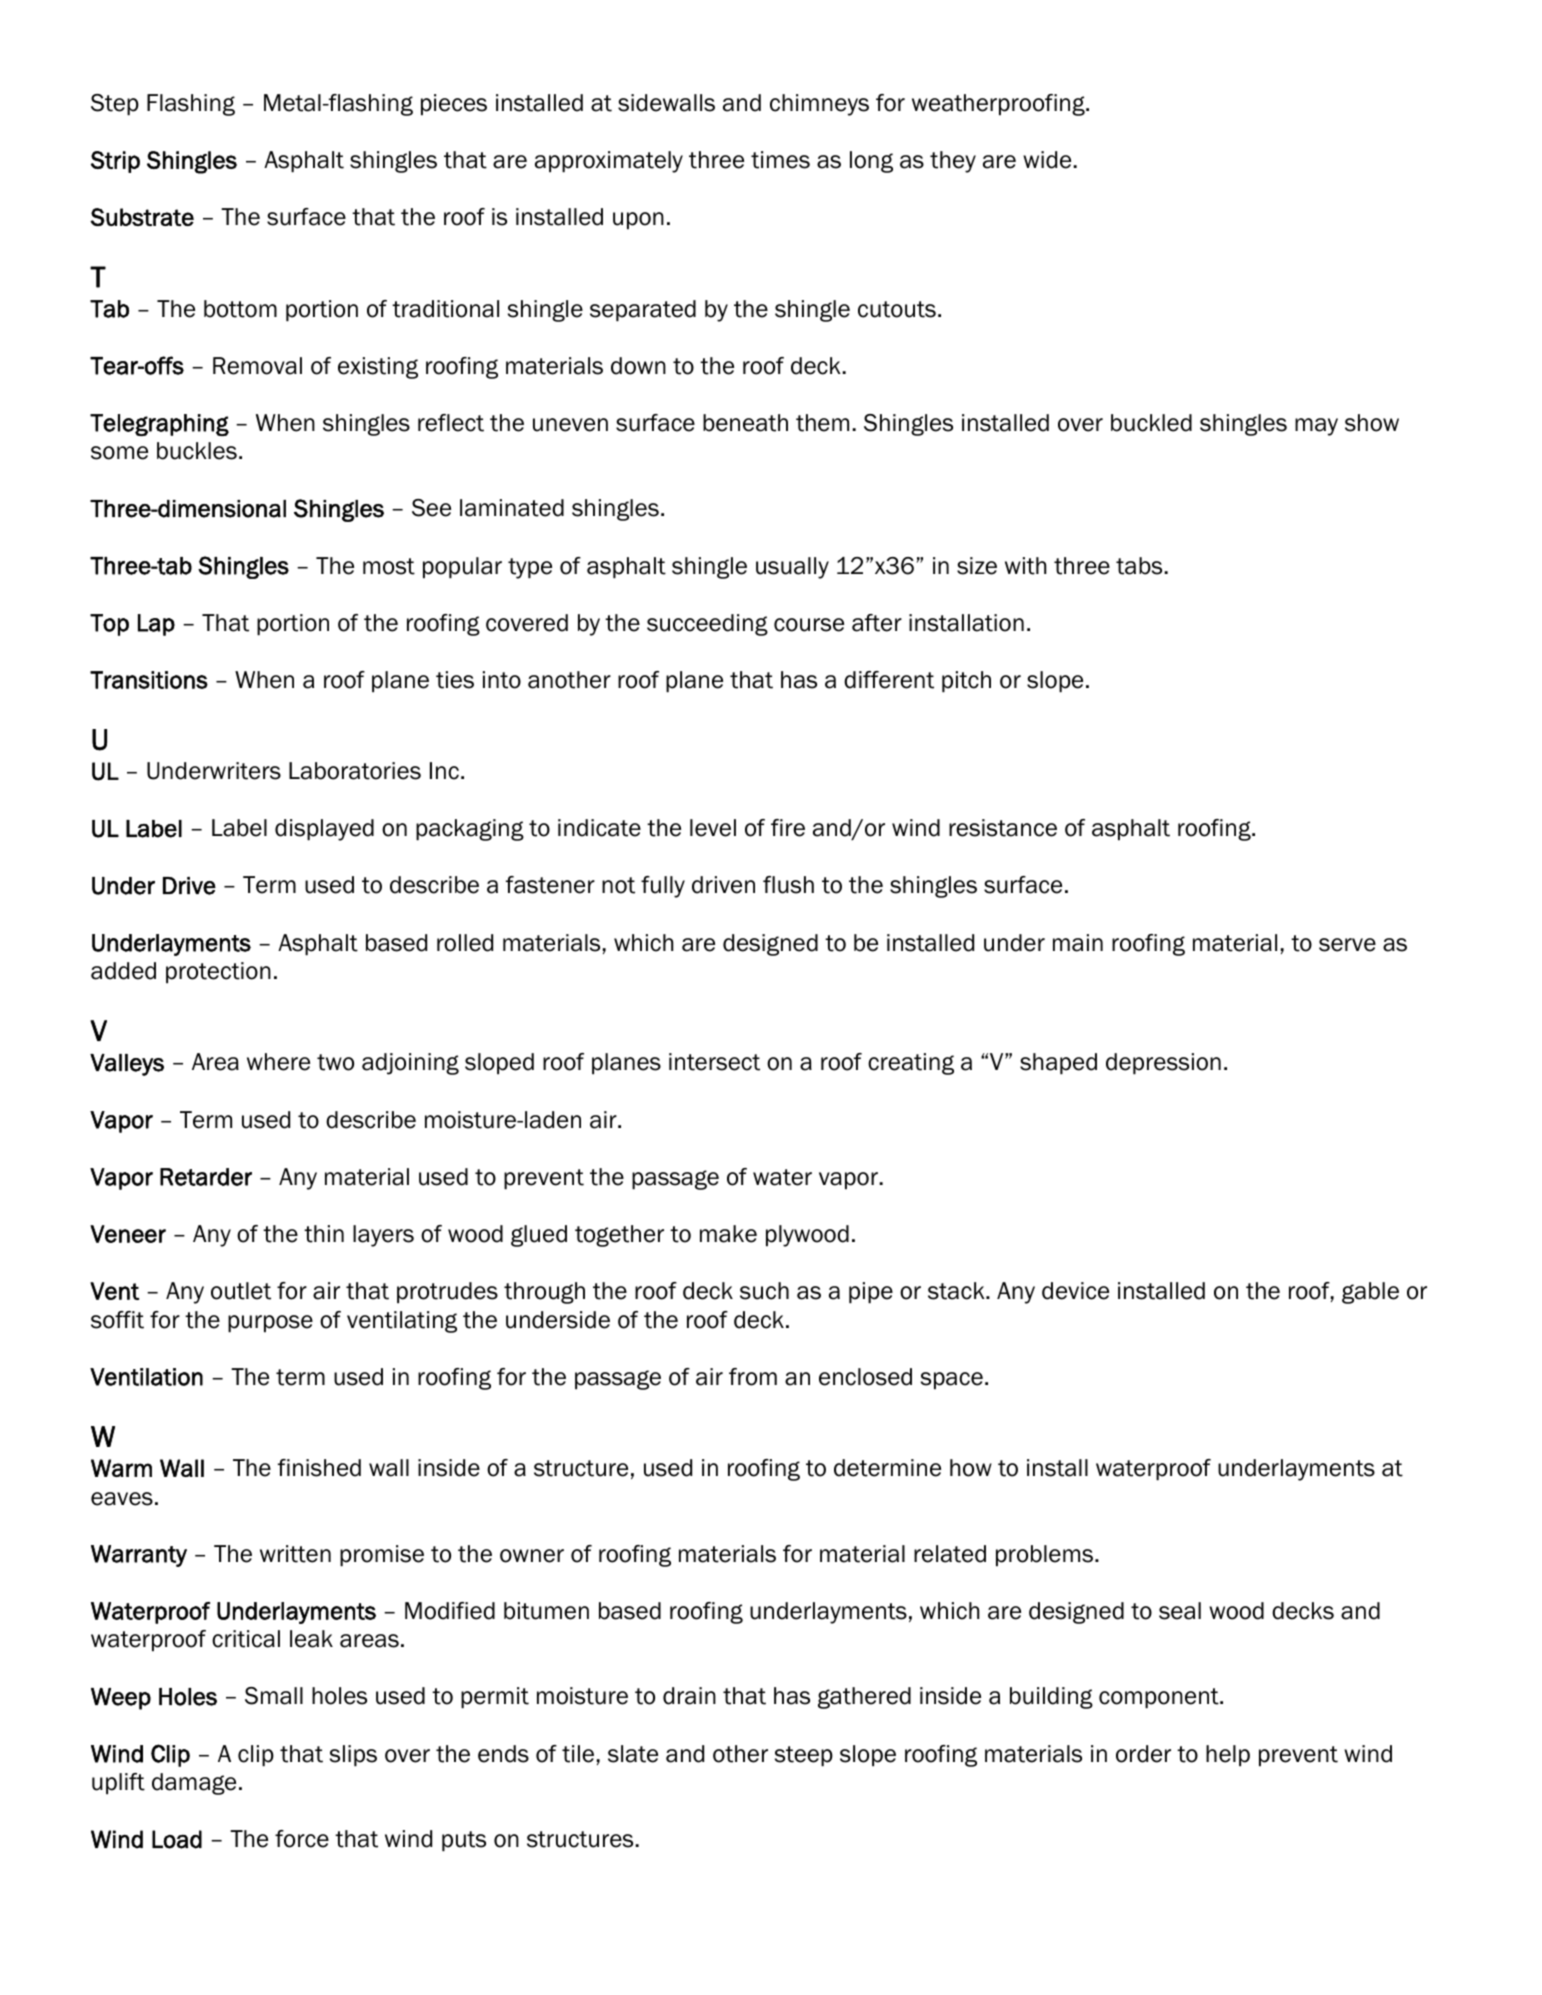 The height and width of the page is (1995, 1542). I want to click on times, so click(780, 160).
